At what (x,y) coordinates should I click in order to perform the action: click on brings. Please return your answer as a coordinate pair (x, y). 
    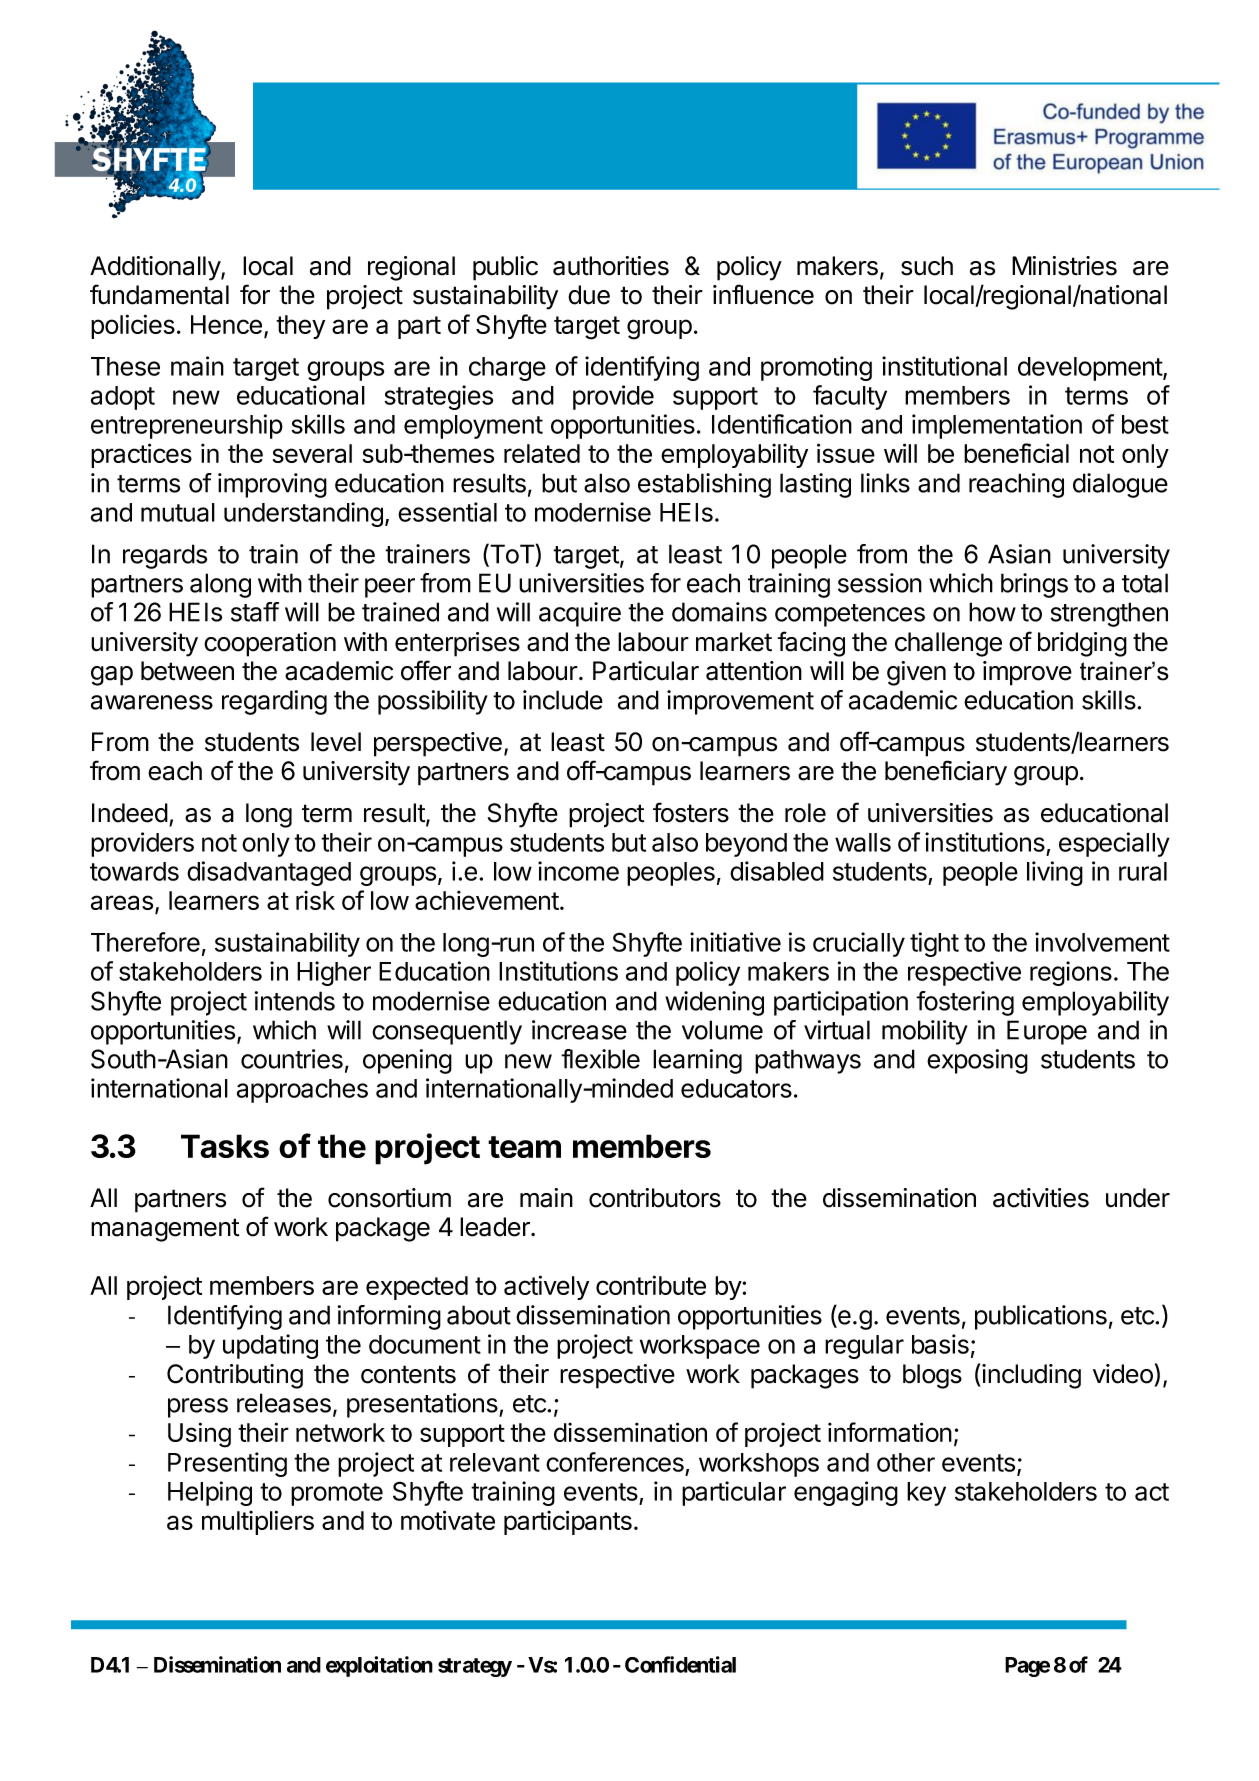
    Looking at the image, I should click on (1034, 585).
